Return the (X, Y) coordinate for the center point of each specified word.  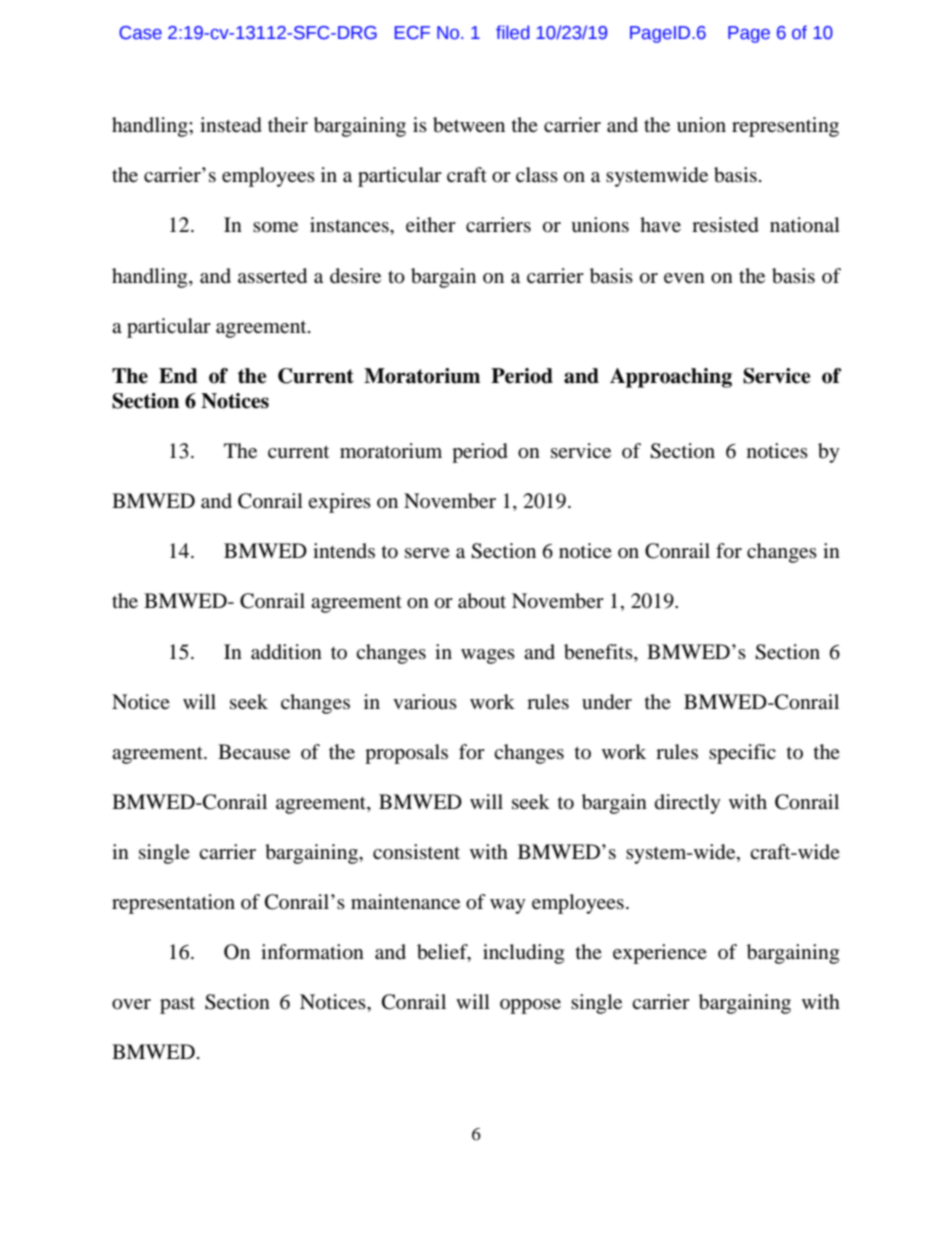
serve (427, 553)
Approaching (671, 378)
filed (512, 32)
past (177, 1005)
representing (785, 127)
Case (140, 33)
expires (339, 503)
